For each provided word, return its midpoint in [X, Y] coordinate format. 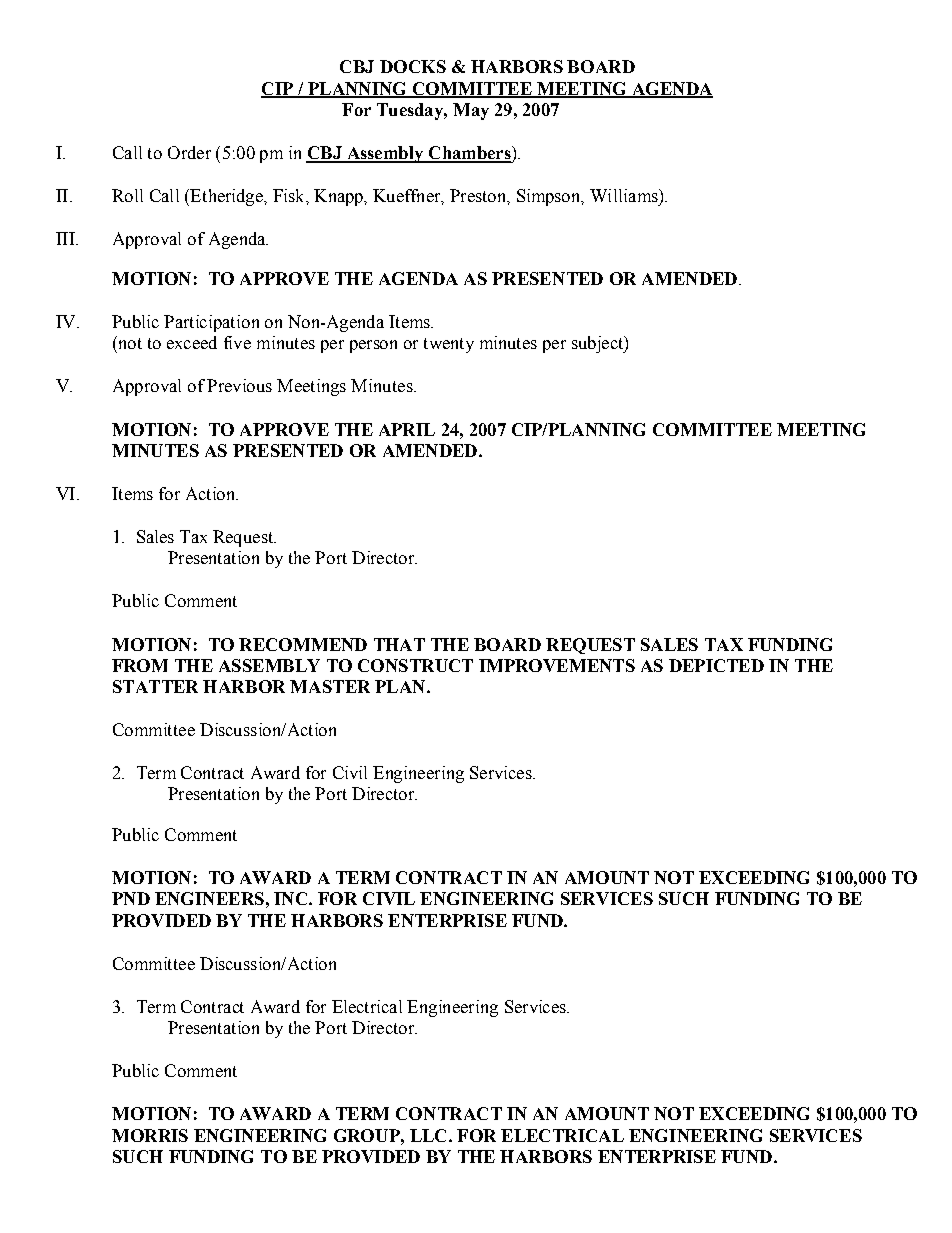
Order [189, 152]
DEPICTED [716, 665]
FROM [140, 665]
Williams [625, 195]
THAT [399, 644]
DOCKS [413, 66]
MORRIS [150, 1135]
